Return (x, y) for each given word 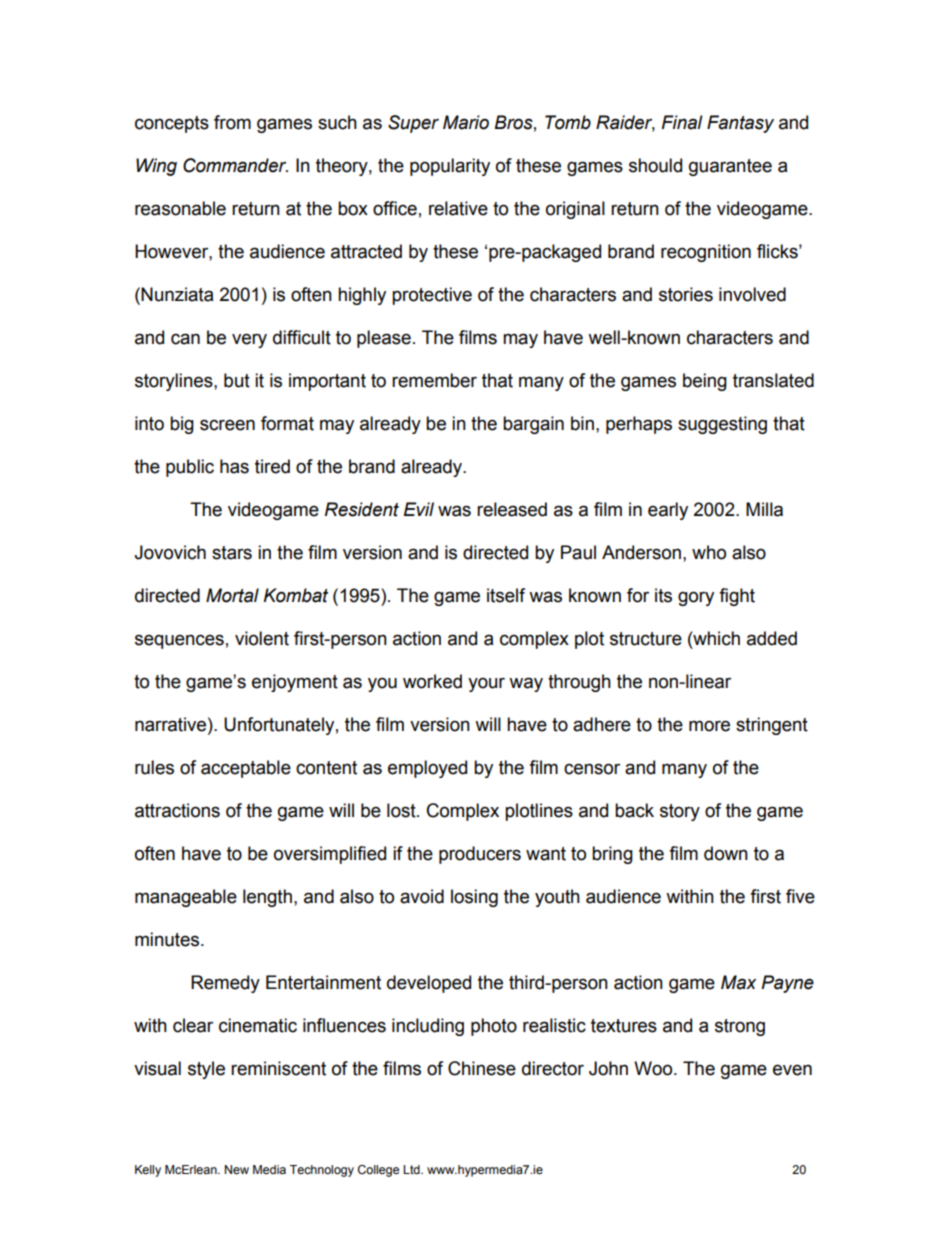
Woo (654, 1068)
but (237, 380)
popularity (450, 167)
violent (262, 638)
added (772, 638)
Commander (235, 165)
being (705, 382)
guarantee (730, 167)
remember (434, 380)
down (726, 853)
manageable (186, 898)
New (237, 1169)
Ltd (412, 1169)
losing (474, 898)
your (486, 684)
